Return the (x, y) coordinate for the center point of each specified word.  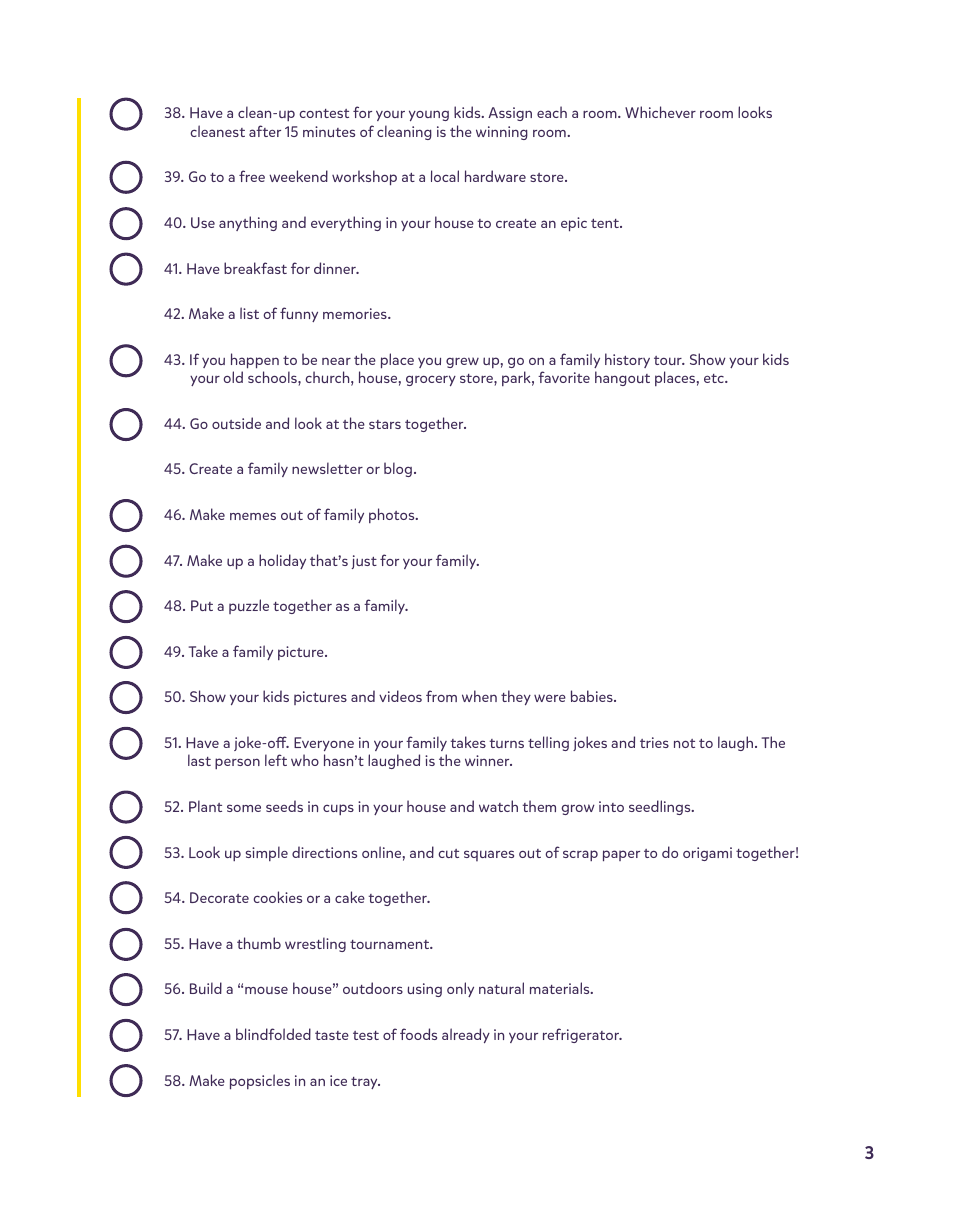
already (466, 1035)
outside (236, 423)
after (265, 131)
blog (398, 469)
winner (488, 760)
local (445, 176)
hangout (622, 378)
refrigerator (582, 1035)
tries (654, 742)
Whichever (660, 112)
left (276, 760)
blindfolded (273, 1034)
